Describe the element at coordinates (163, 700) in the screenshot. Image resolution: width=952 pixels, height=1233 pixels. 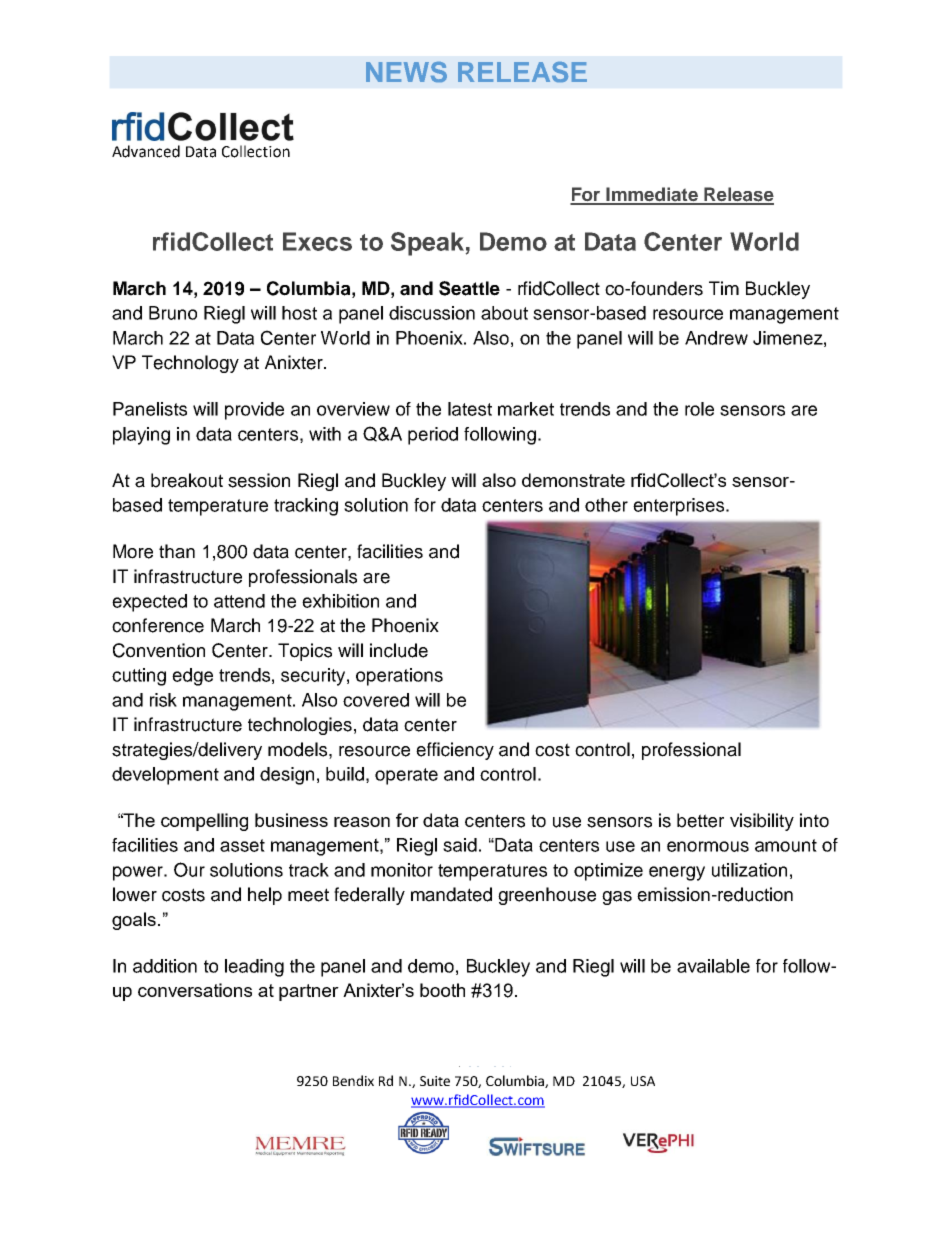
I see `risk` at that location.
